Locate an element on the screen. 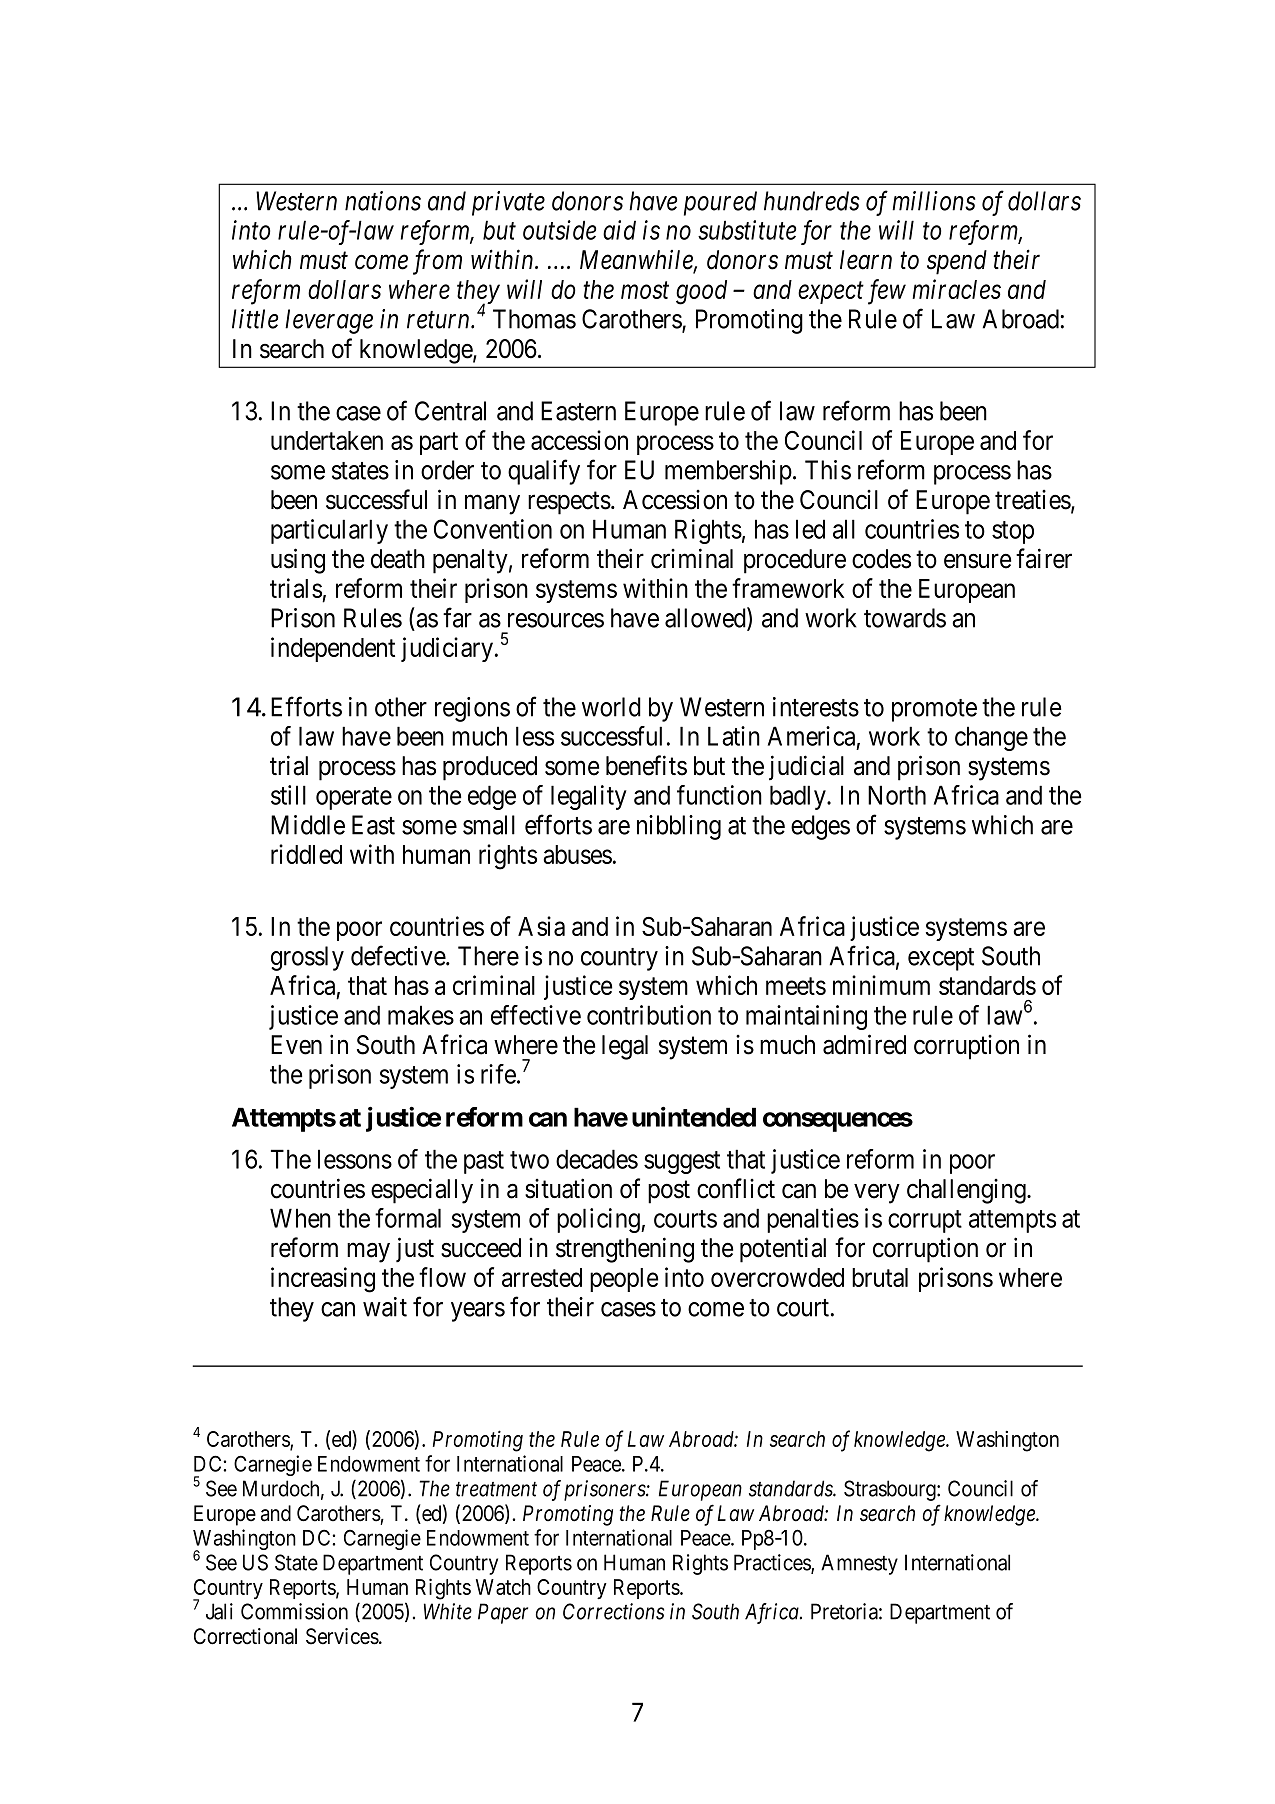 This screenshot has width=1275, height=1804. abuses is located at coordinates (577, 854).
